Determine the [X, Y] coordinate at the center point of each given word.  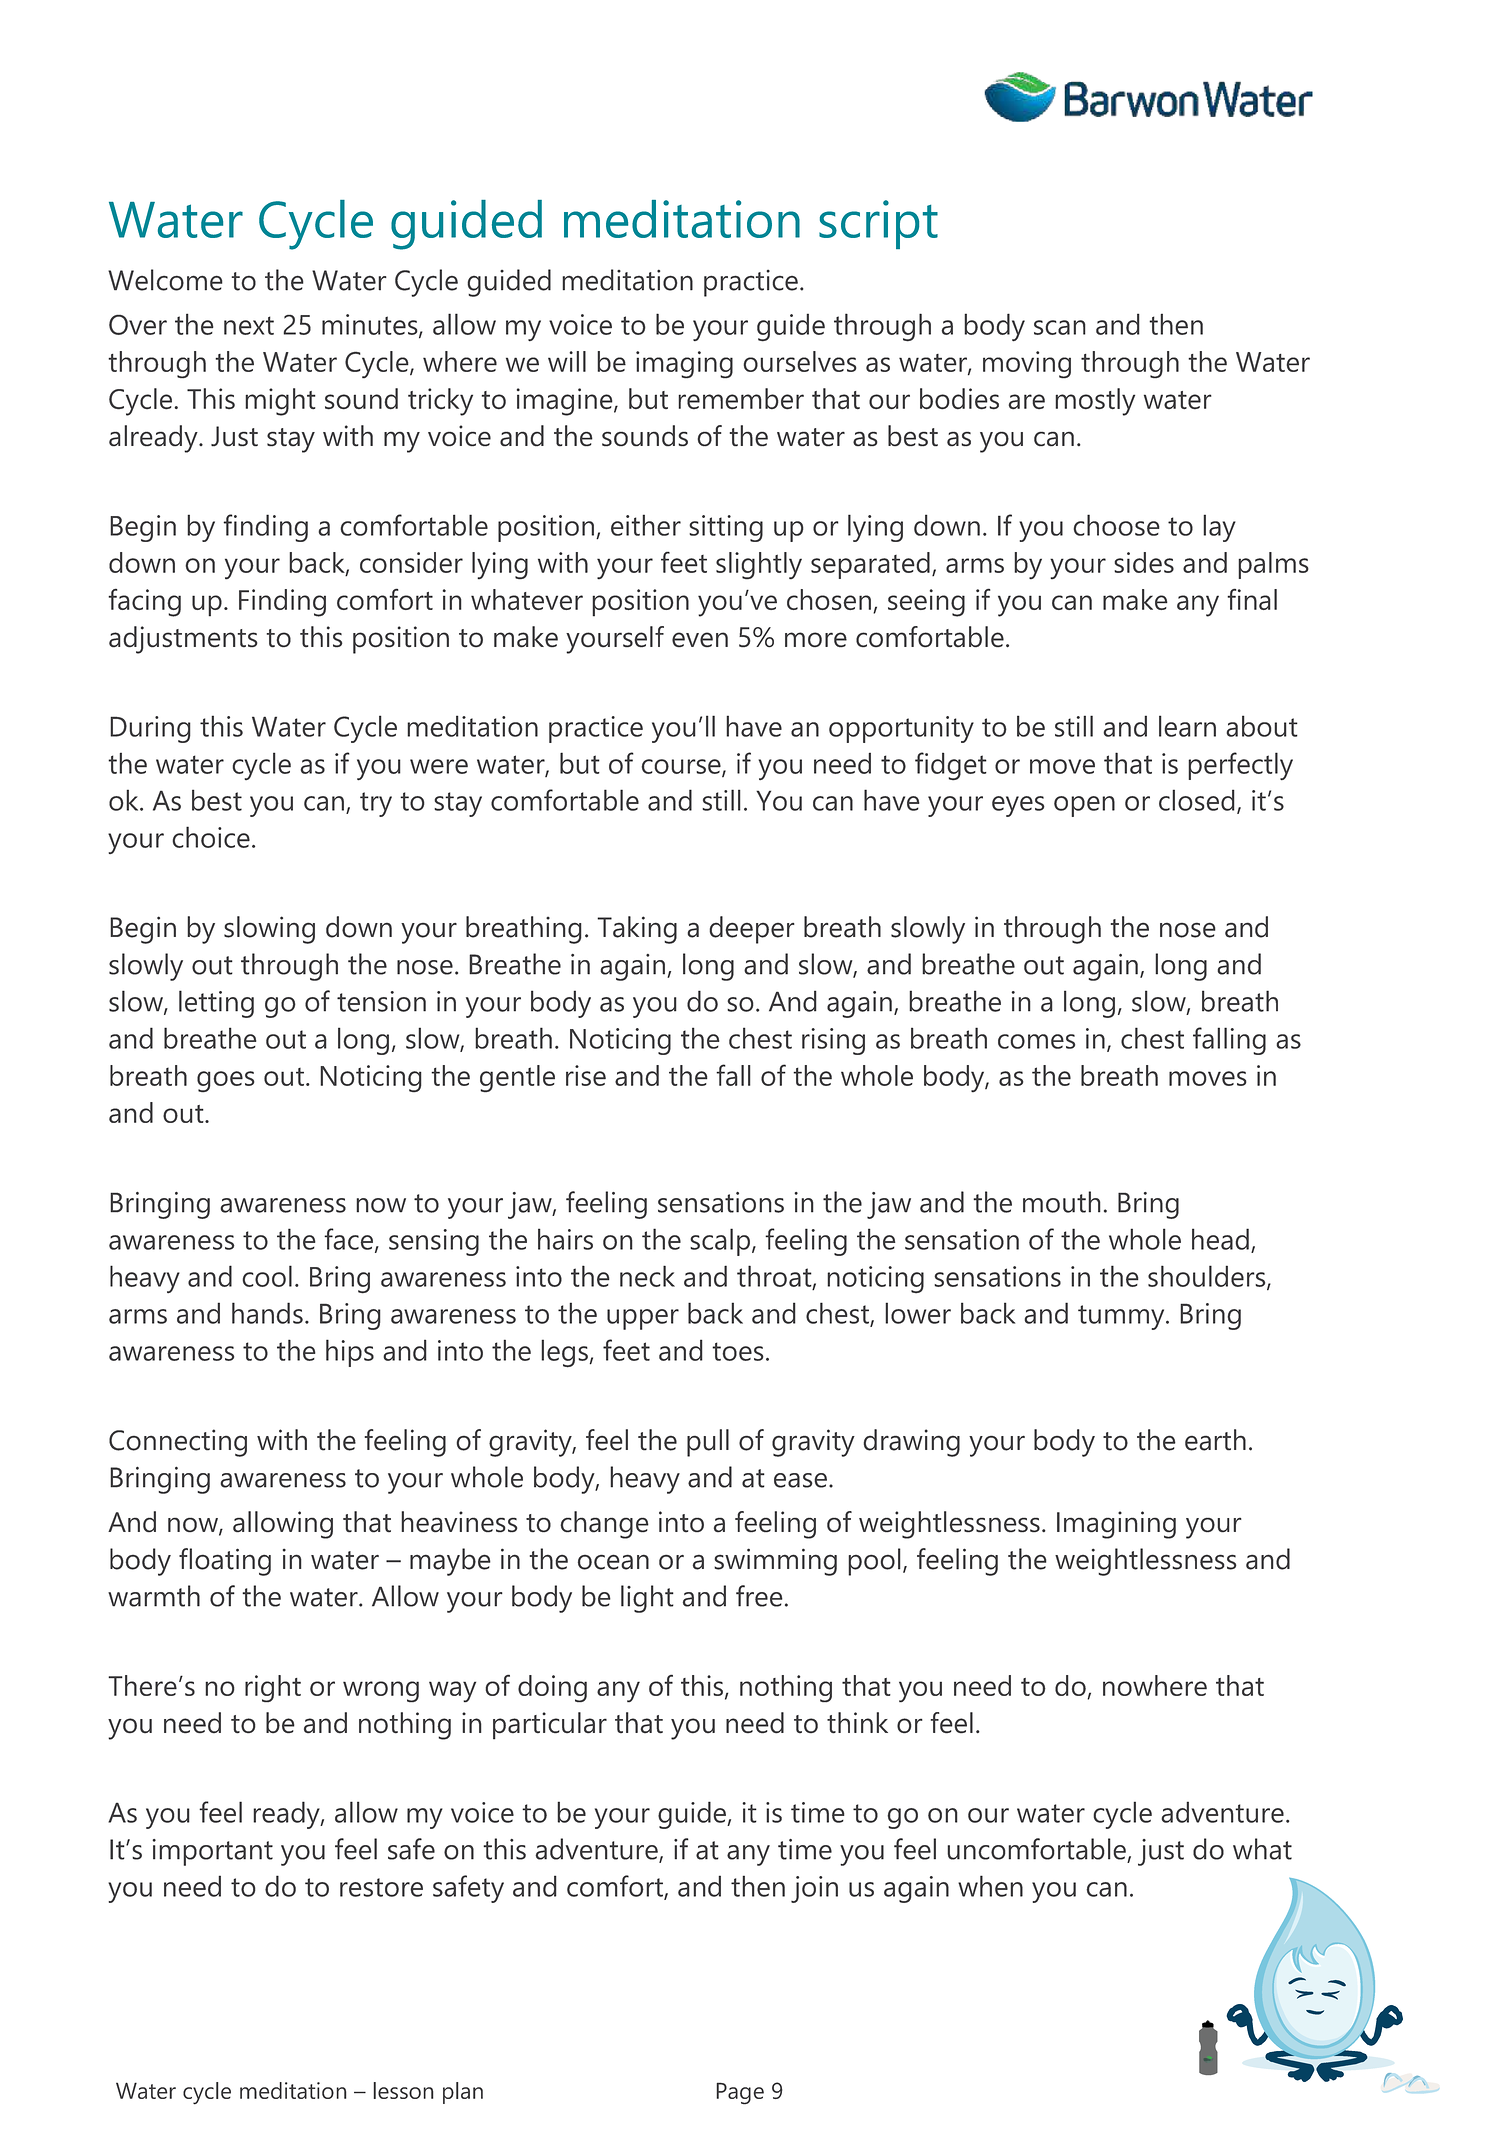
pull [708, 1443]
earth [1215, 1440]
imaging [684, 364]
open [1084, 806]
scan [1060, 327]
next [249, 325]
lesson [404, 2090]
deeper [752, 930]
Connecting [178, 1443]
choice [211, 837]
